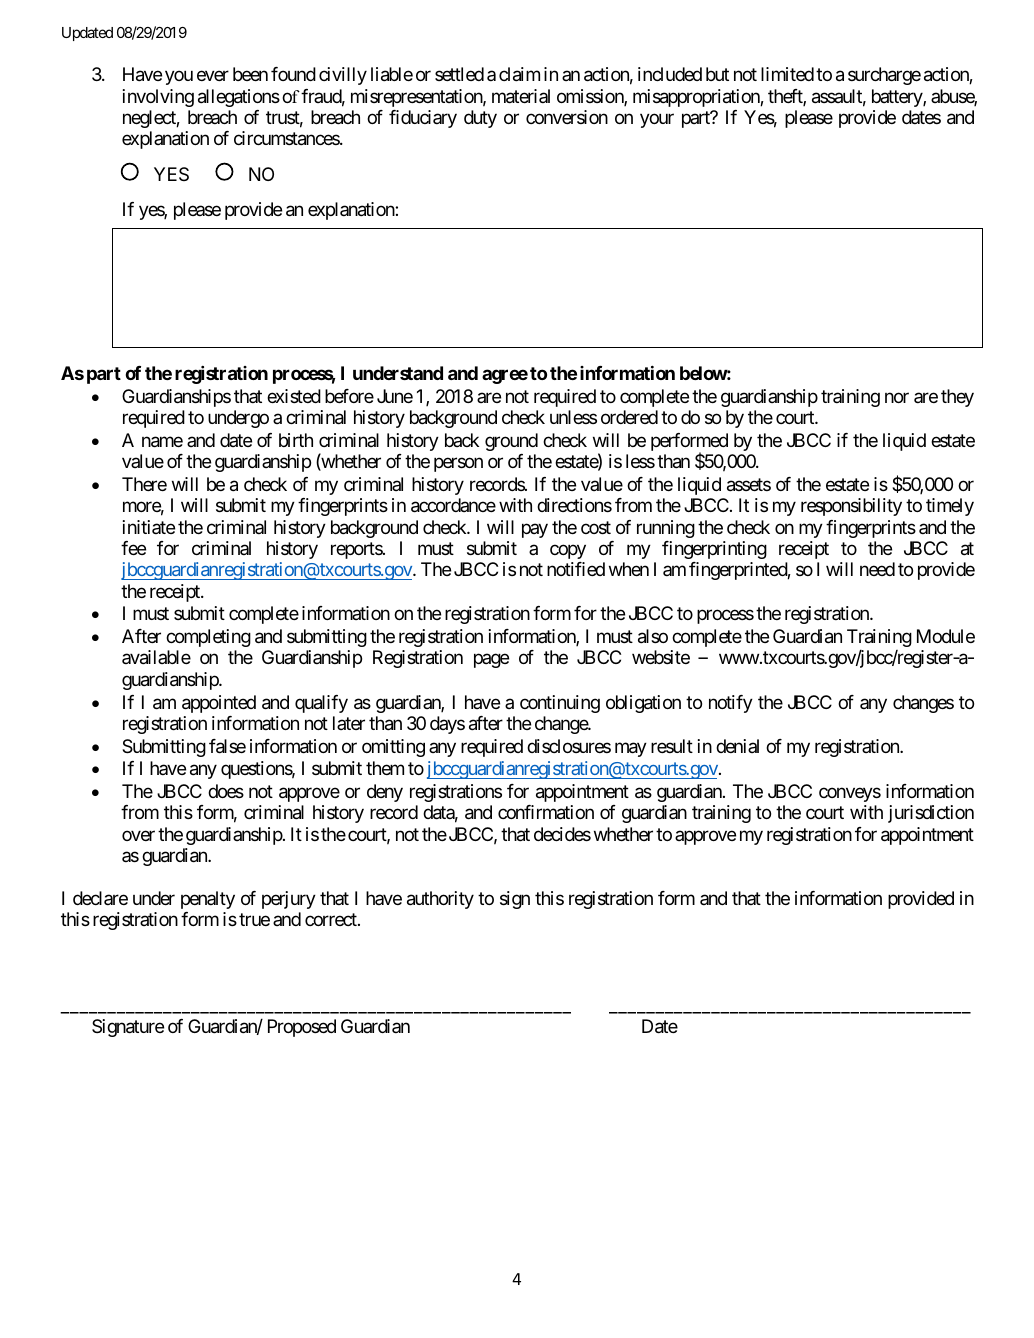 The width and height of the document is (1034, 1338). I want to click on allegations, so click(239, 98).
